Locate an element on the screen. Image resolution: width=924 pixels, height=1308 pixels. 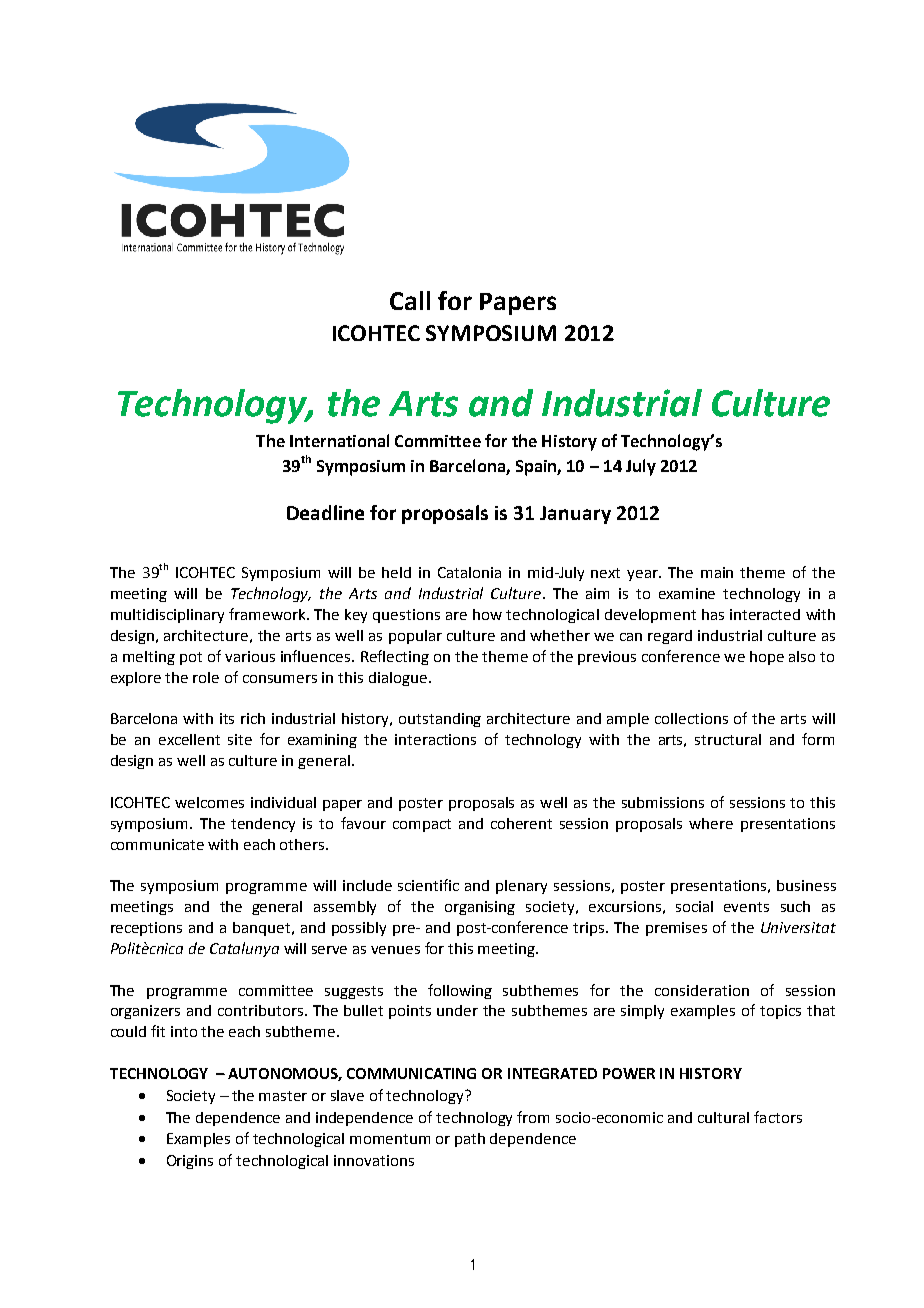
January is located at coordinates (575, 515).
